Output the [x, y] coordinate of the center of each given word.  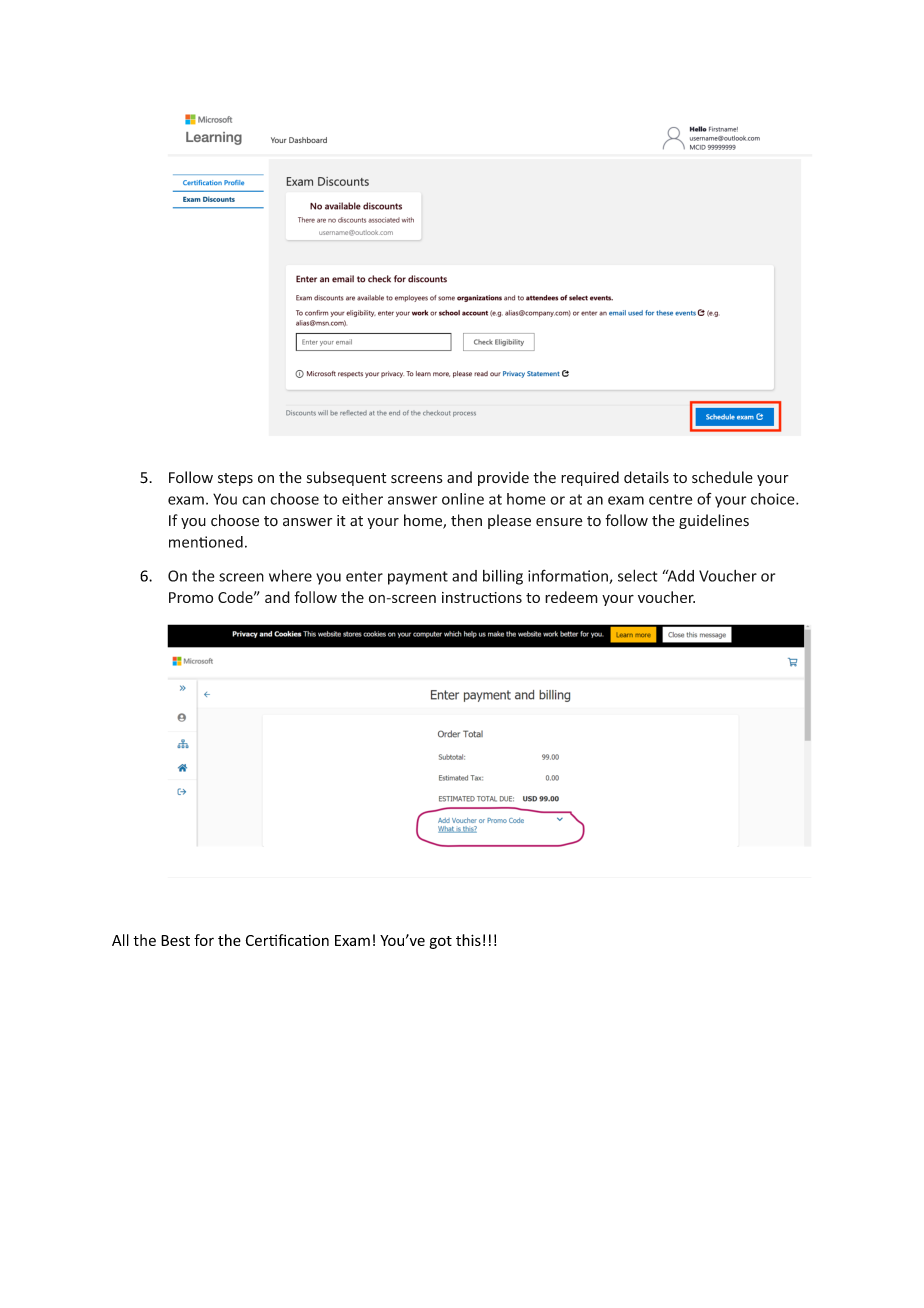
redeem [571, 597]
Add [679, 576]
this [468, 940]
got [441, 942]
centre [670, 499]
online [463, 499]
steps [235, 479]
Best [175, 940]
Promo [191, 597]
